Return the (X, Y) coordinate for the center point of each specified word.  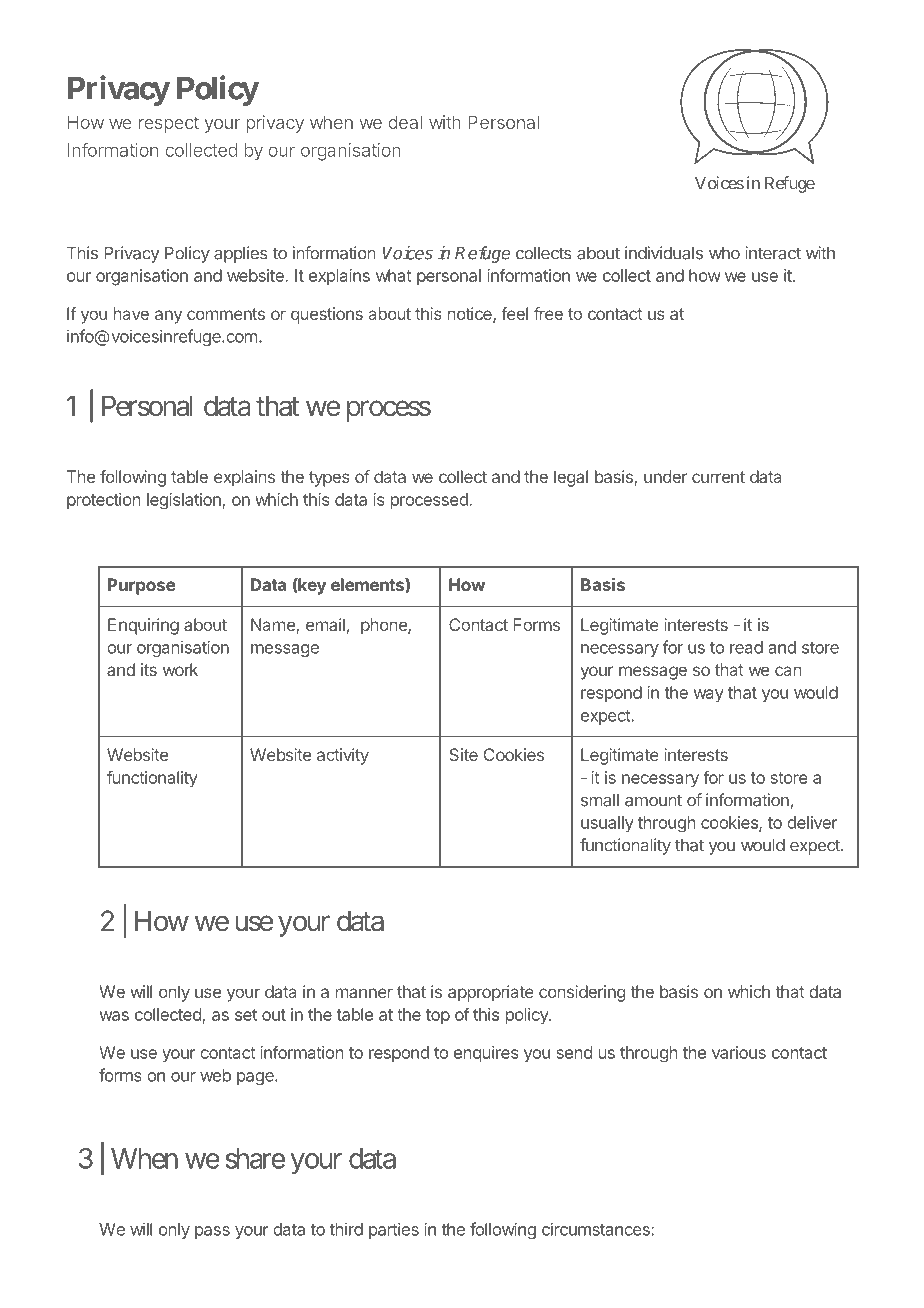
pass (212, 1232)
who (724, 253)
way (709, 696)
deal (405, 122)
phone (385, 626)
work (180, 669)
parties (394, 1230)
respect (169, 124)
